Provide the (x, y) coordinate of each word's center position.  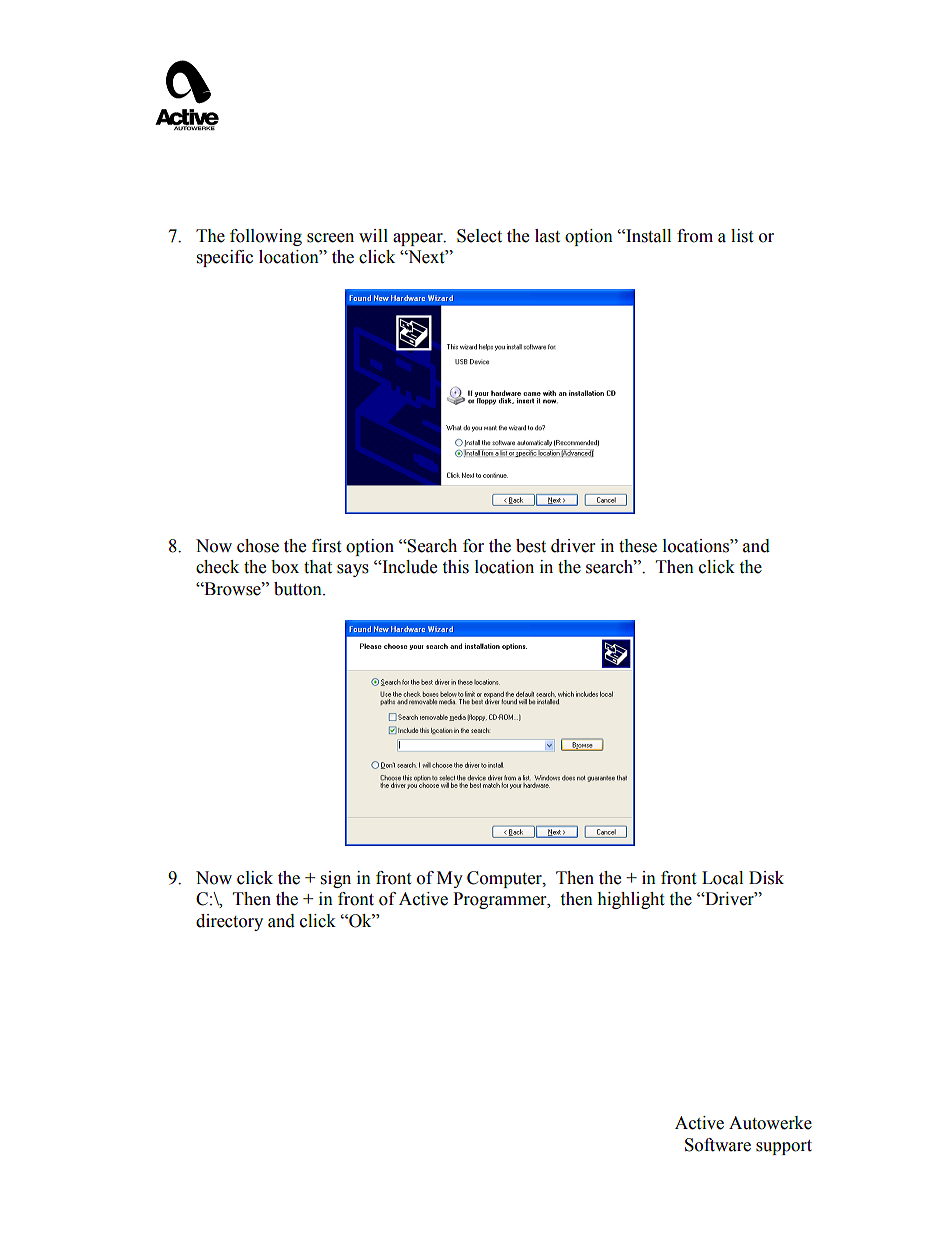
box (285, 567)
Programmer (501, 900)
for (473, 546)
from (695, 236)
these (638, 546)
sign (336, 879)
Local (722, 878)
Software (718, 1145)
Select (479, 236)
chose (258, 546)
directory (229, 922)
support (784, 1147)
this (455, 567)
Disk (766, 878)
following (266, 237)
